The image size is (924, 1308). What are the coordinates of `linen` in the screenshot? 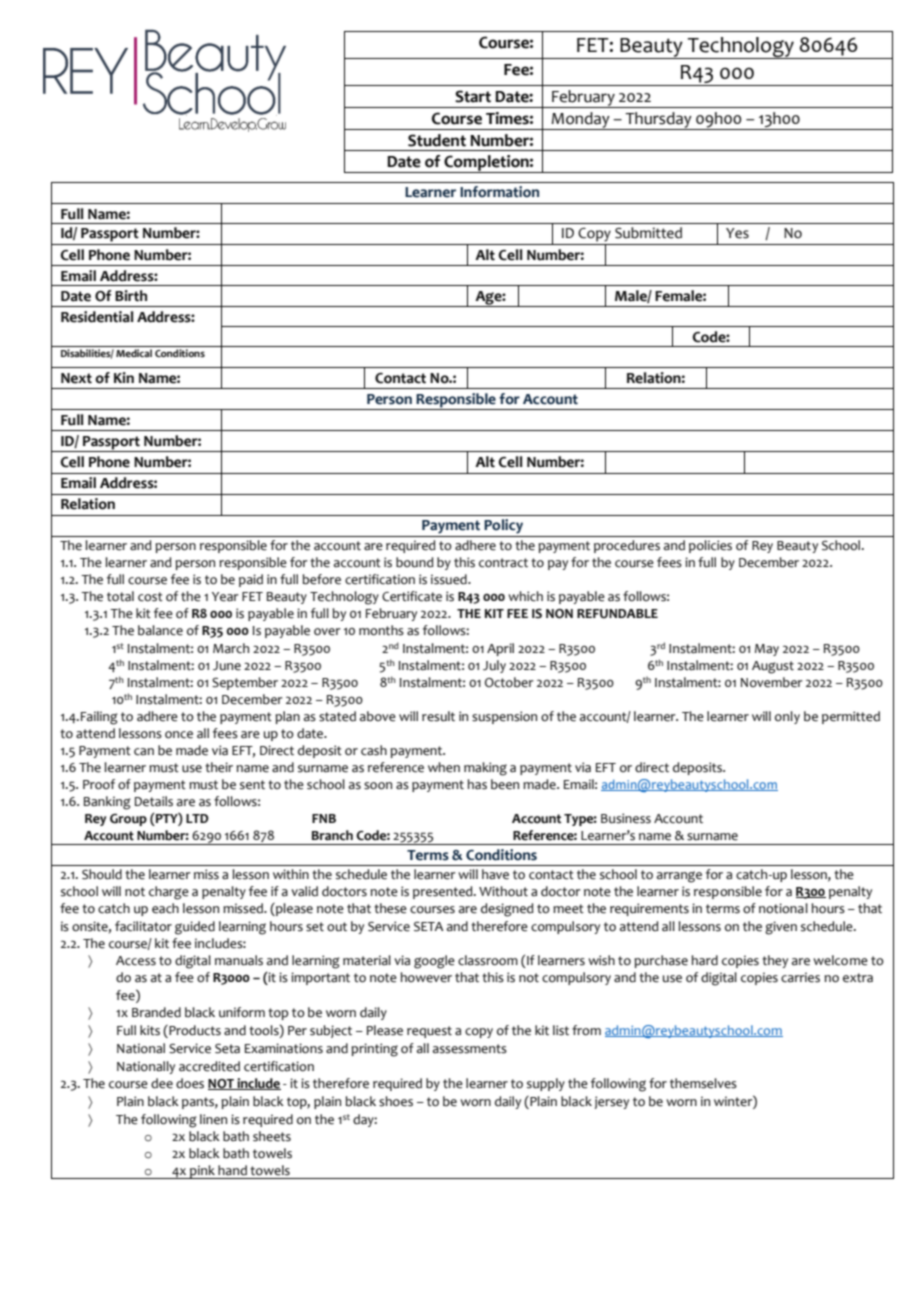 It's located at (213, 1119).
